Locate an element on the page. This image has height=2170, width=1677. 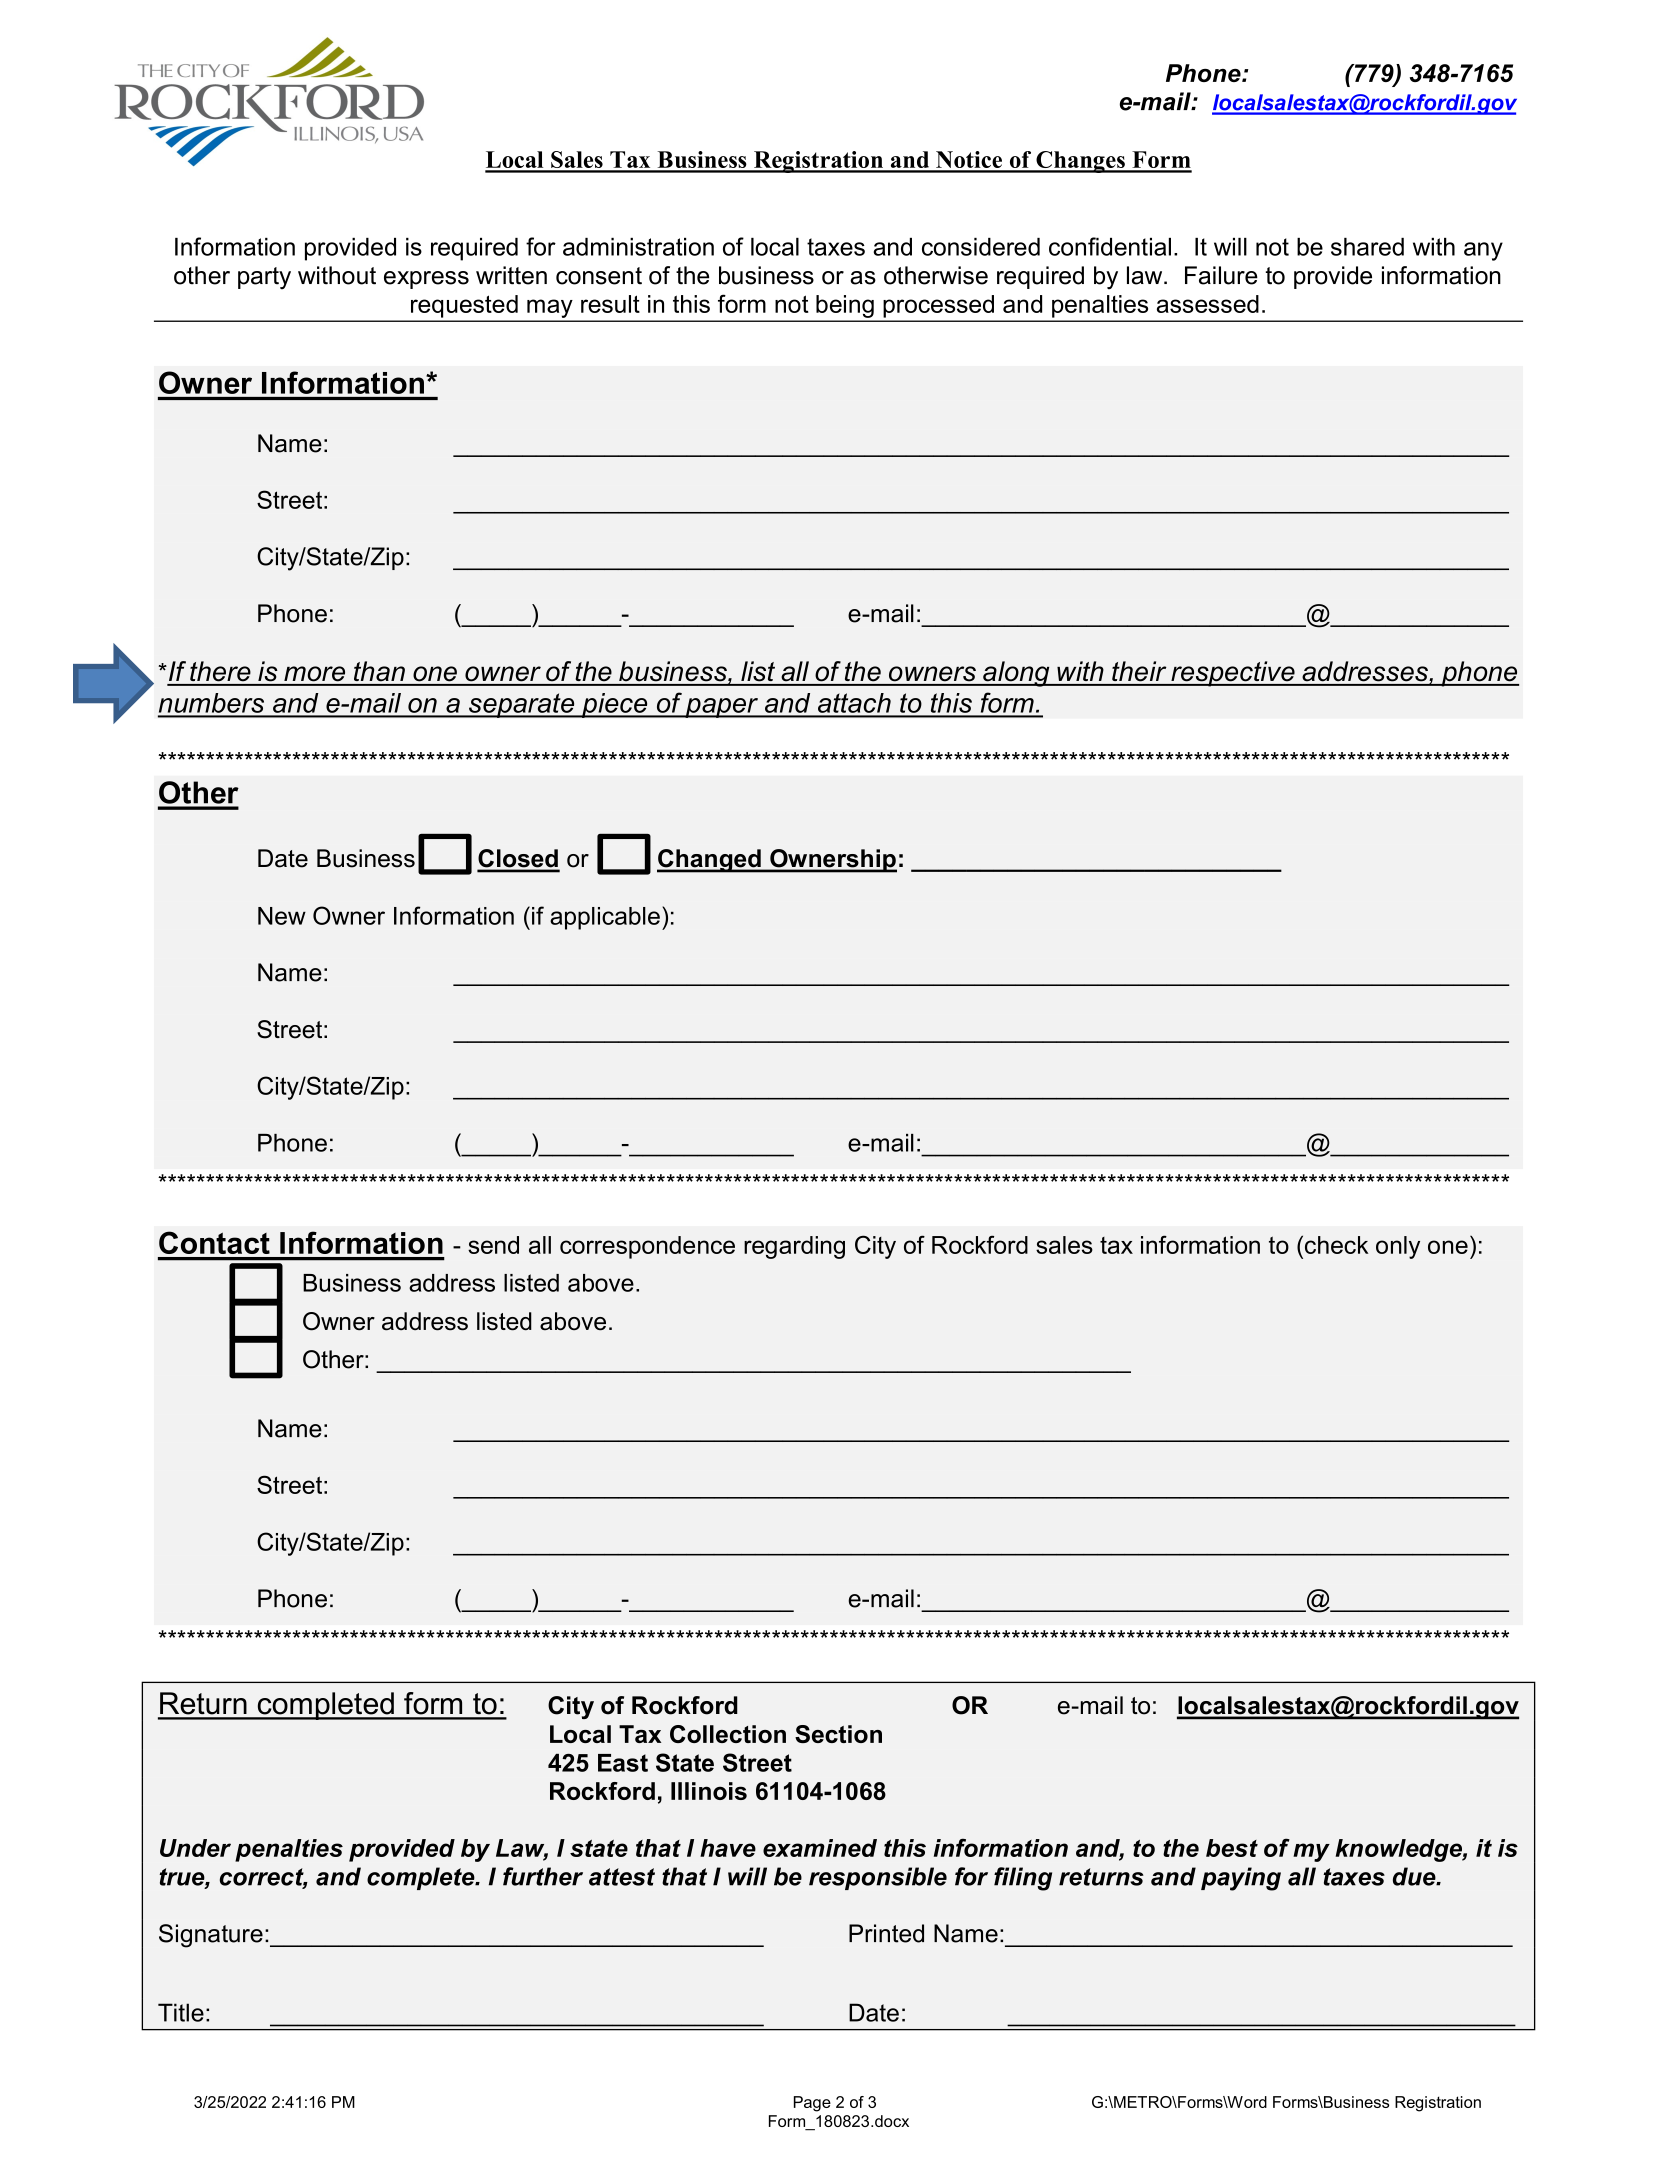
shared is located at coordinates (1367, 247).
